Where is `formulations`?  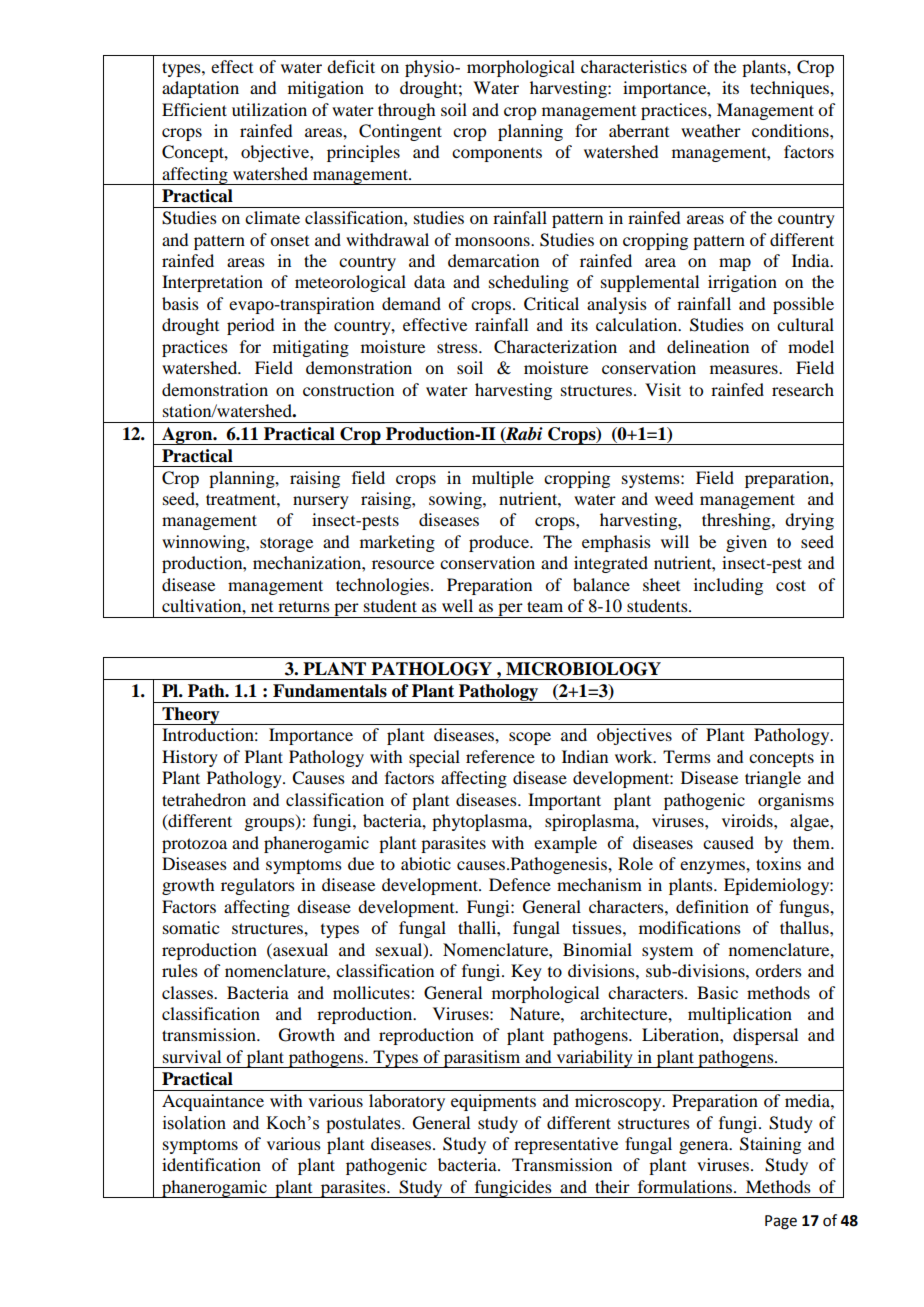 formulations is located at coordinates (685, 1186).
